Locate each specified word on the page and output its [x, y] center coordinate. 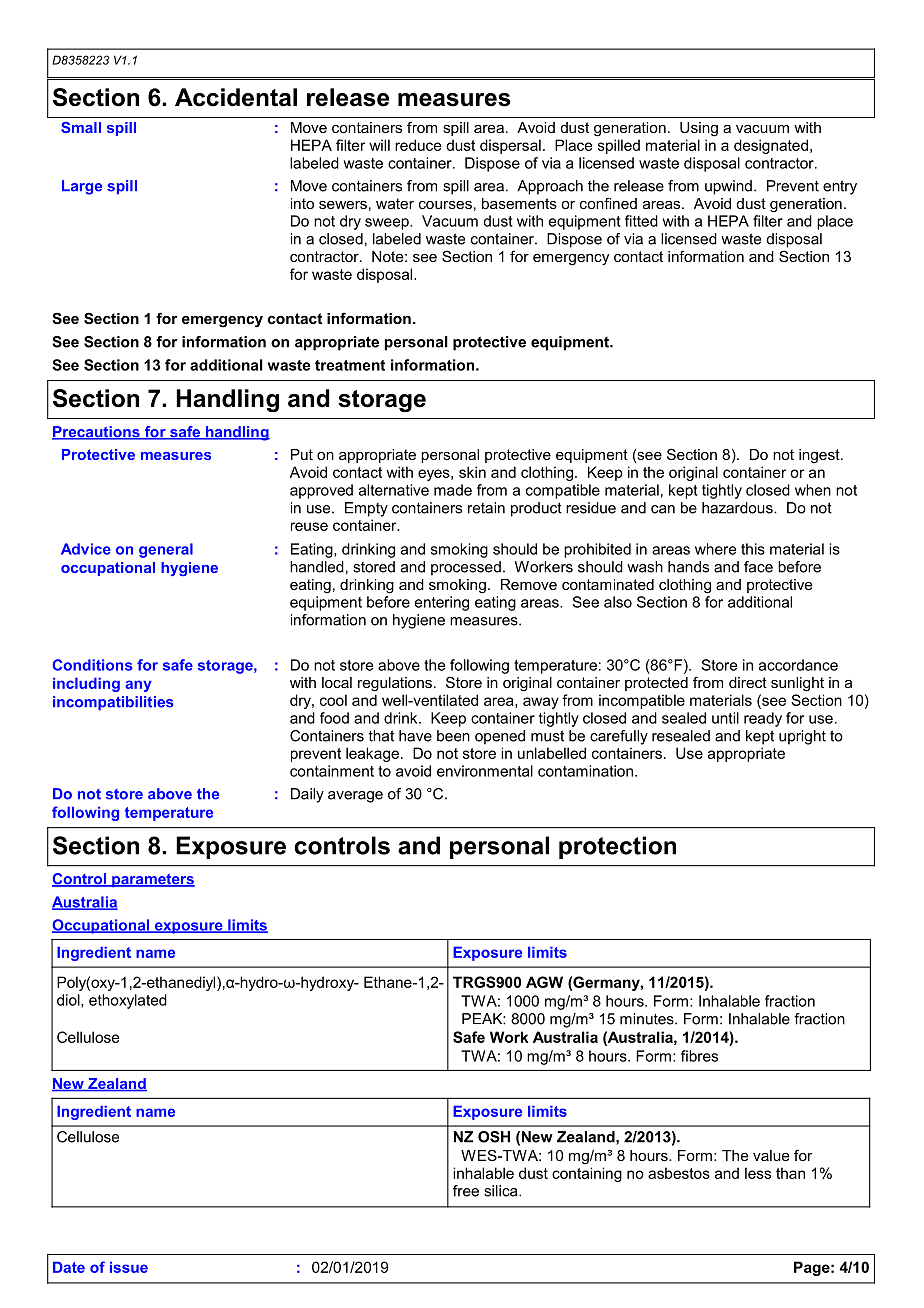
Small [81, 127]
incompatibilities [113, 703]
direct [748, 682]
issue [129, 1267]
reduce [418, 145]
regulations [395, 684]
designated [771, 146]
